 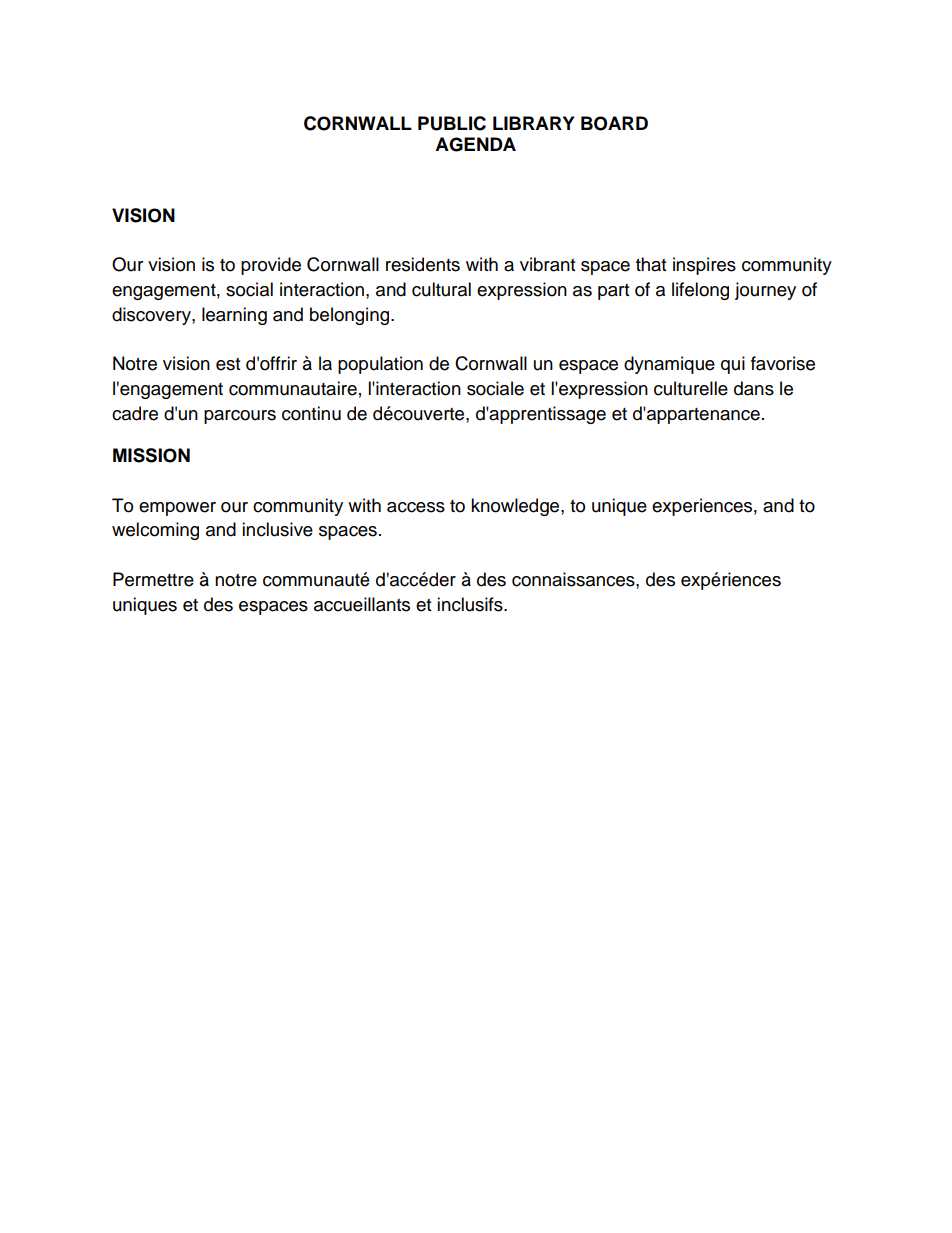 I want to click on residents, so click(x=423, y=264).
